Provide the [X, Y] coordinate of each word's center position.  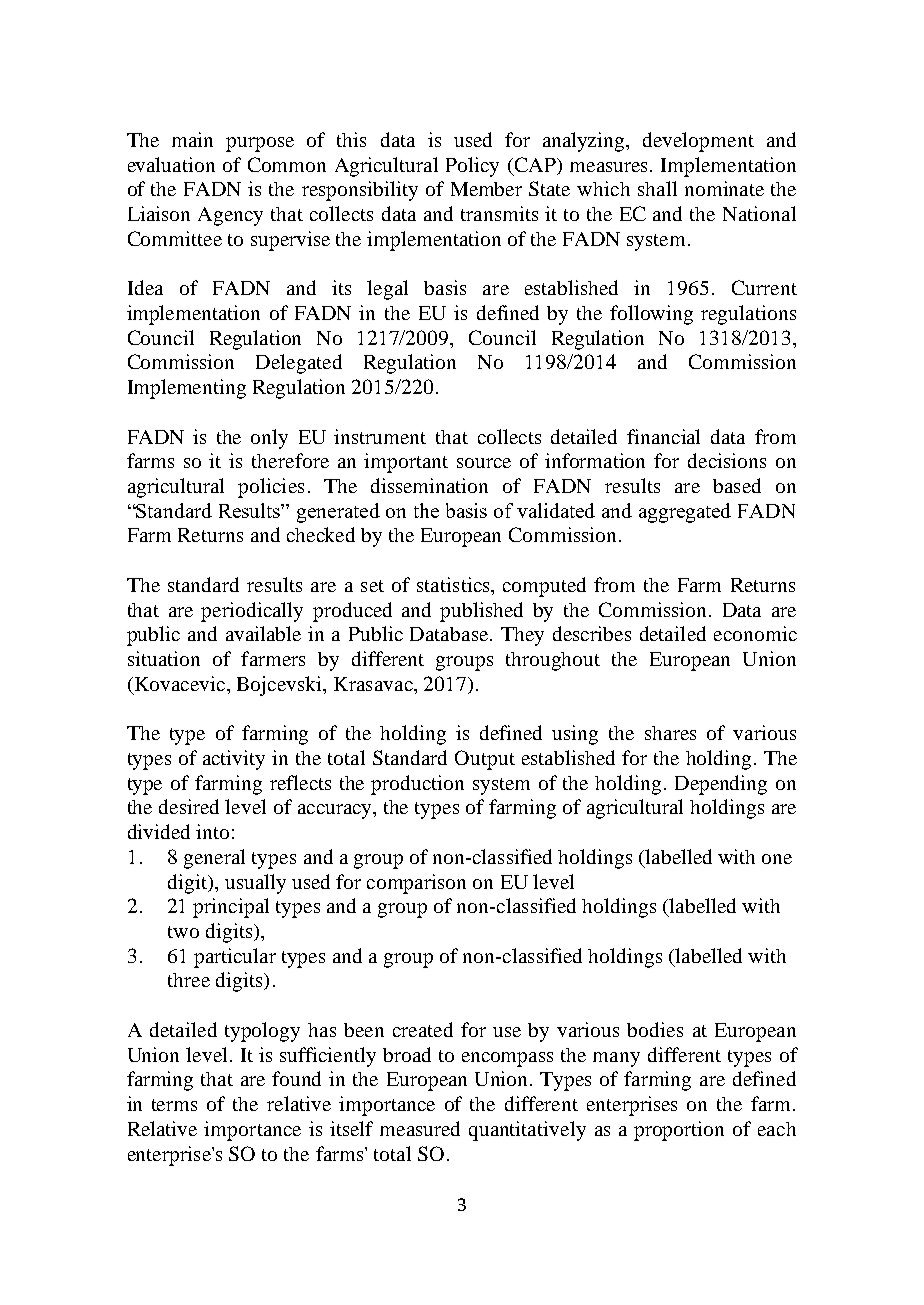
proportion [679, 1131]
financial [663, 436]
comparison [416, 884]
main [192, 139]
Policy [472, 167]
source [484, 463]
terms [174, 1105]
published [481, 612]
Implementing [187, 389]
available [263, 633]
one [777, 859]
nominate [724, 188]
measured [420, 1128]
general [214, 859]
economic [755, 633]
